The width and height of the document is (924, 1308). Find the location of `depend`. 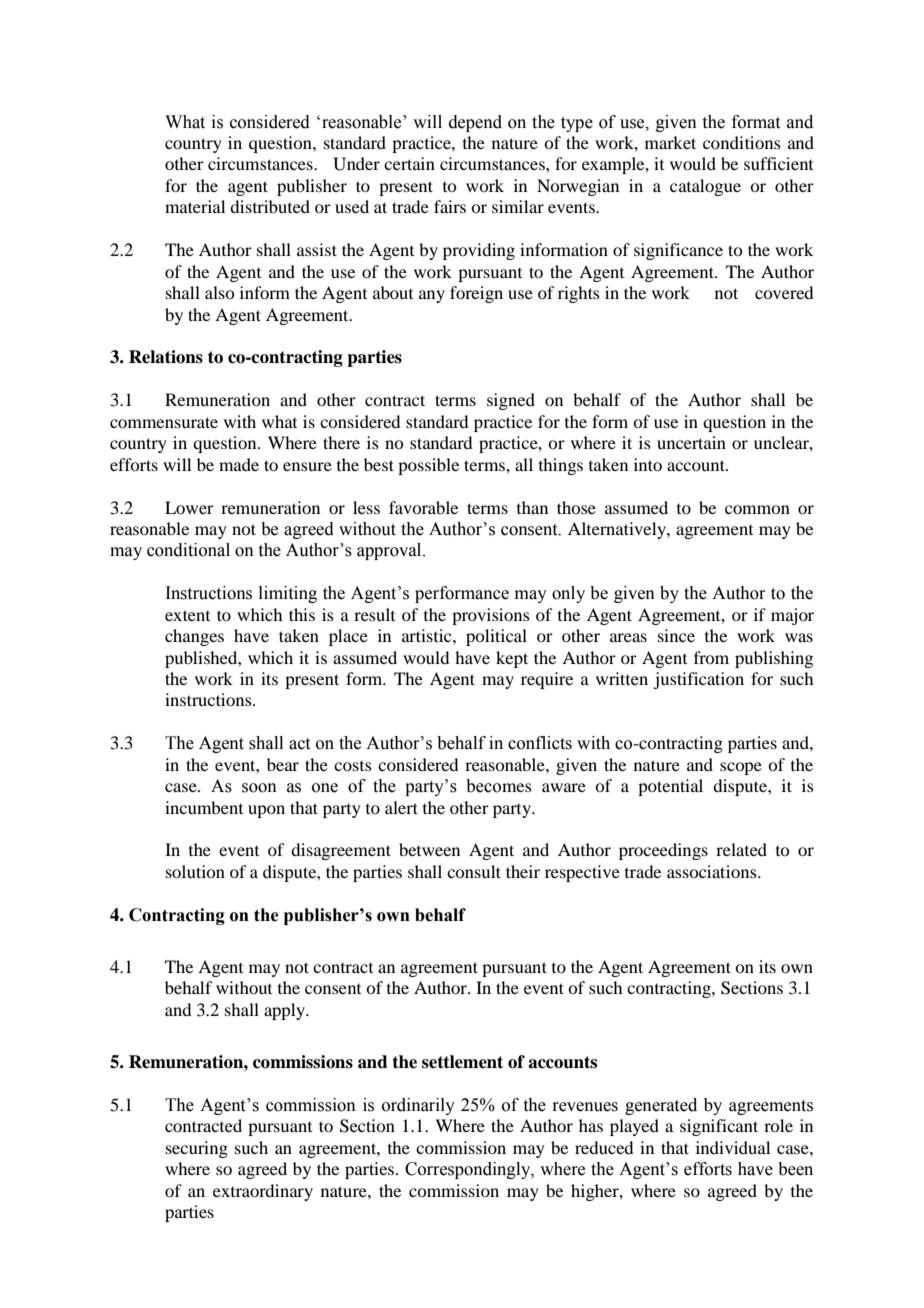

depend is located at coordinates (475, 123).
